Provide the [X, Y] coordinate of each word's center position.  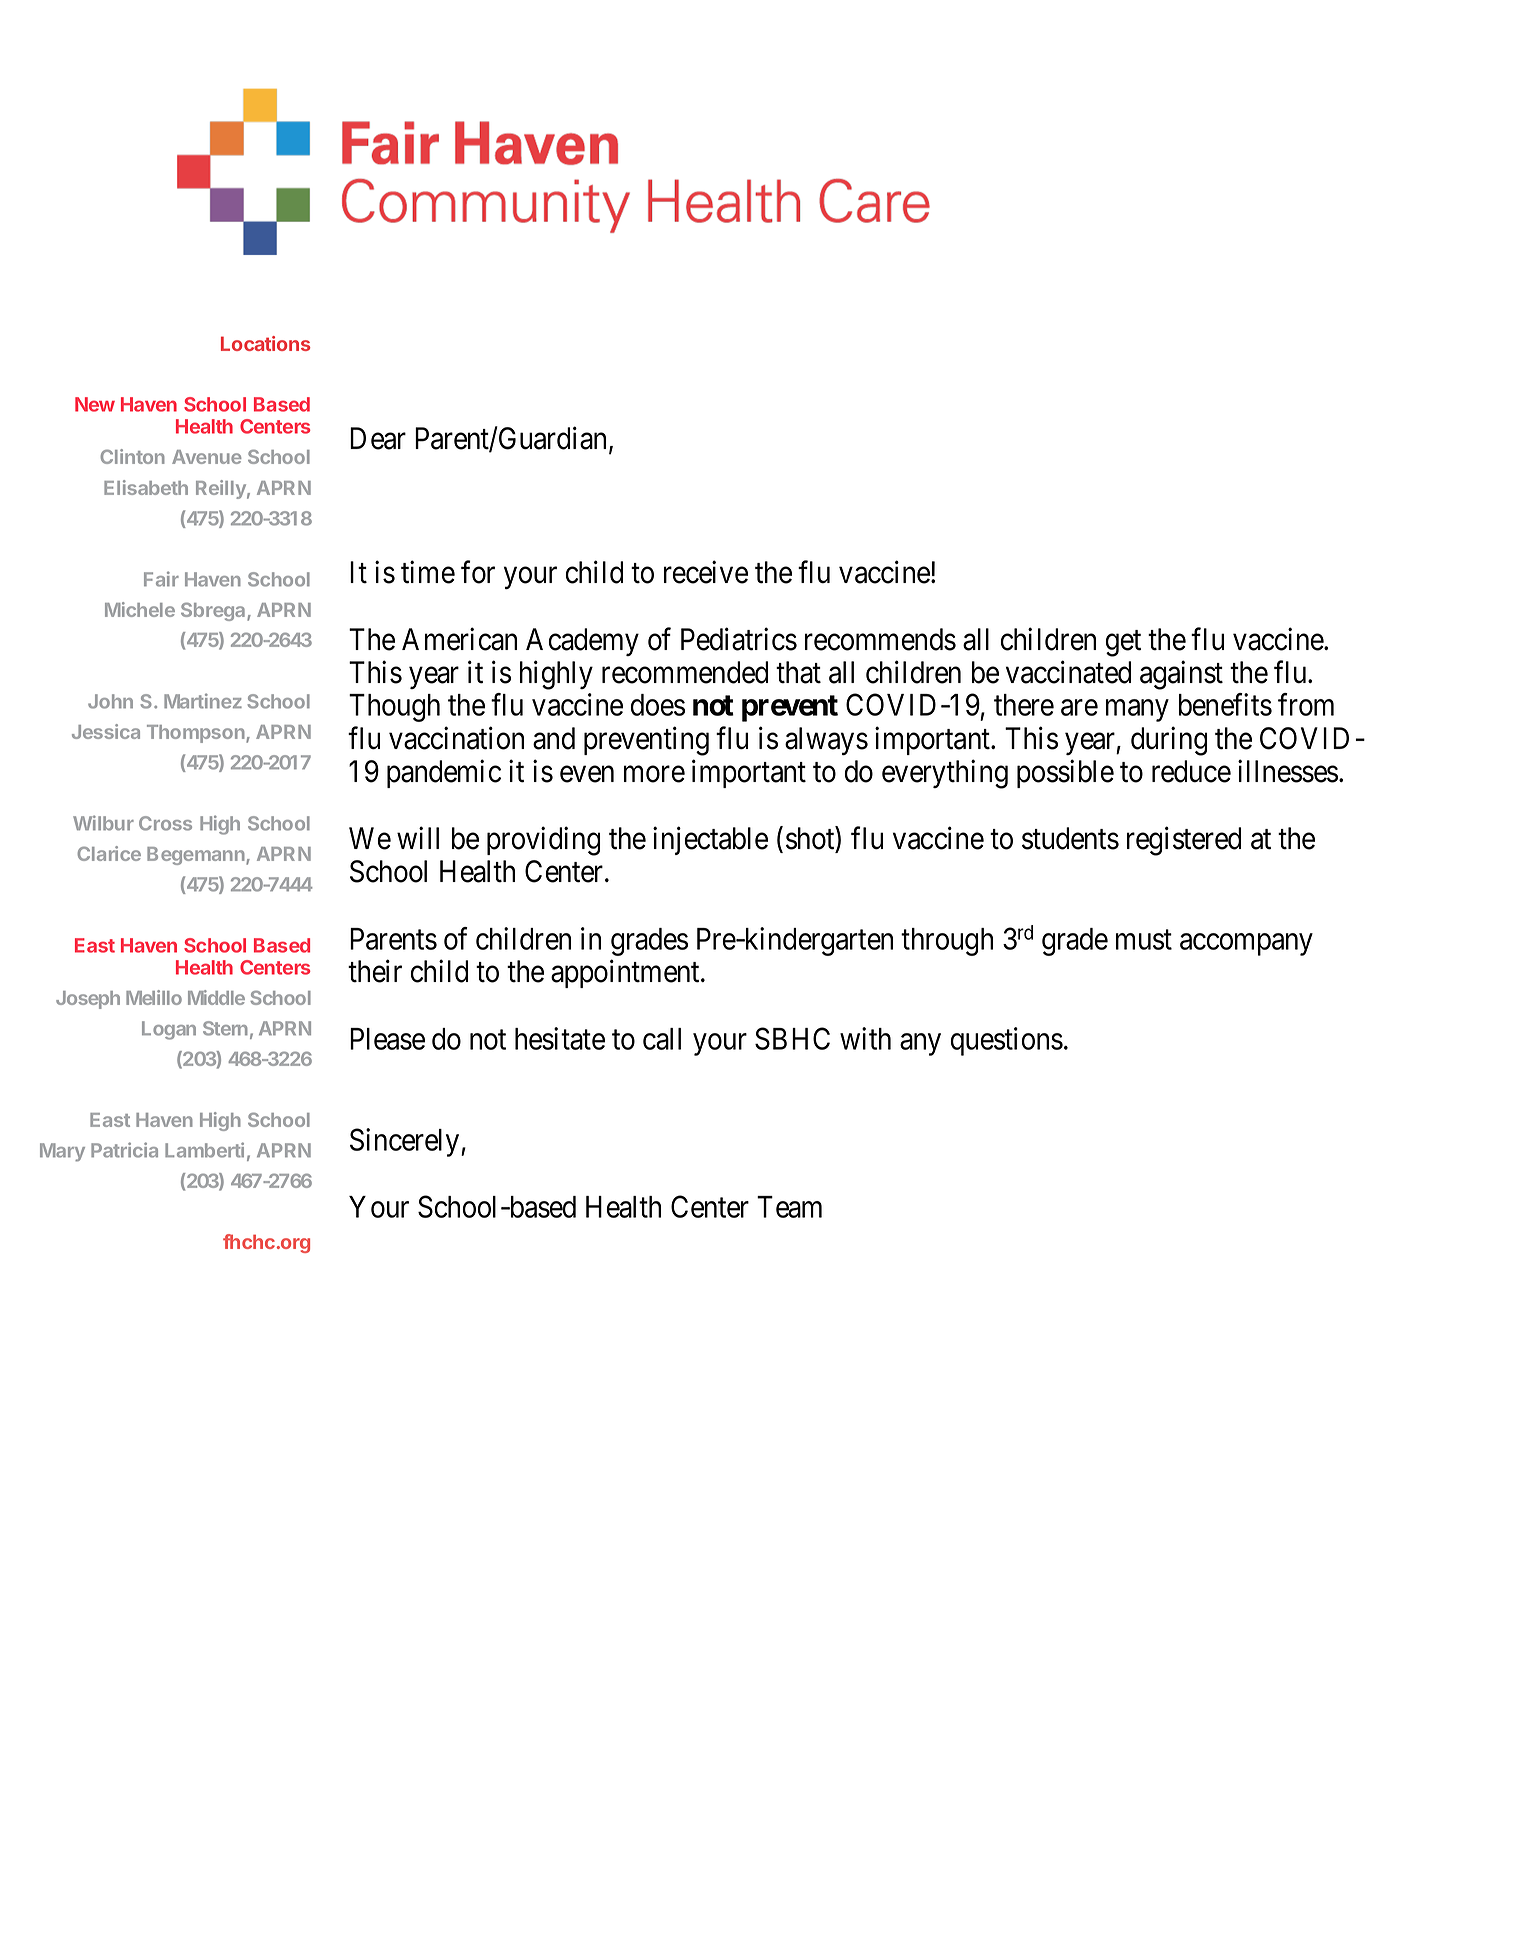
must [1144, 940]
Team [789, 1207]
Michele [140, 609]
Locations [265, 343]
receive [706, 572]
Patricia [124, 1150]
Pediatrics [739, 639]
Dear [378, 438]
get [1123, 644]
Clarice [109, 853]
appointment [626, 974]
